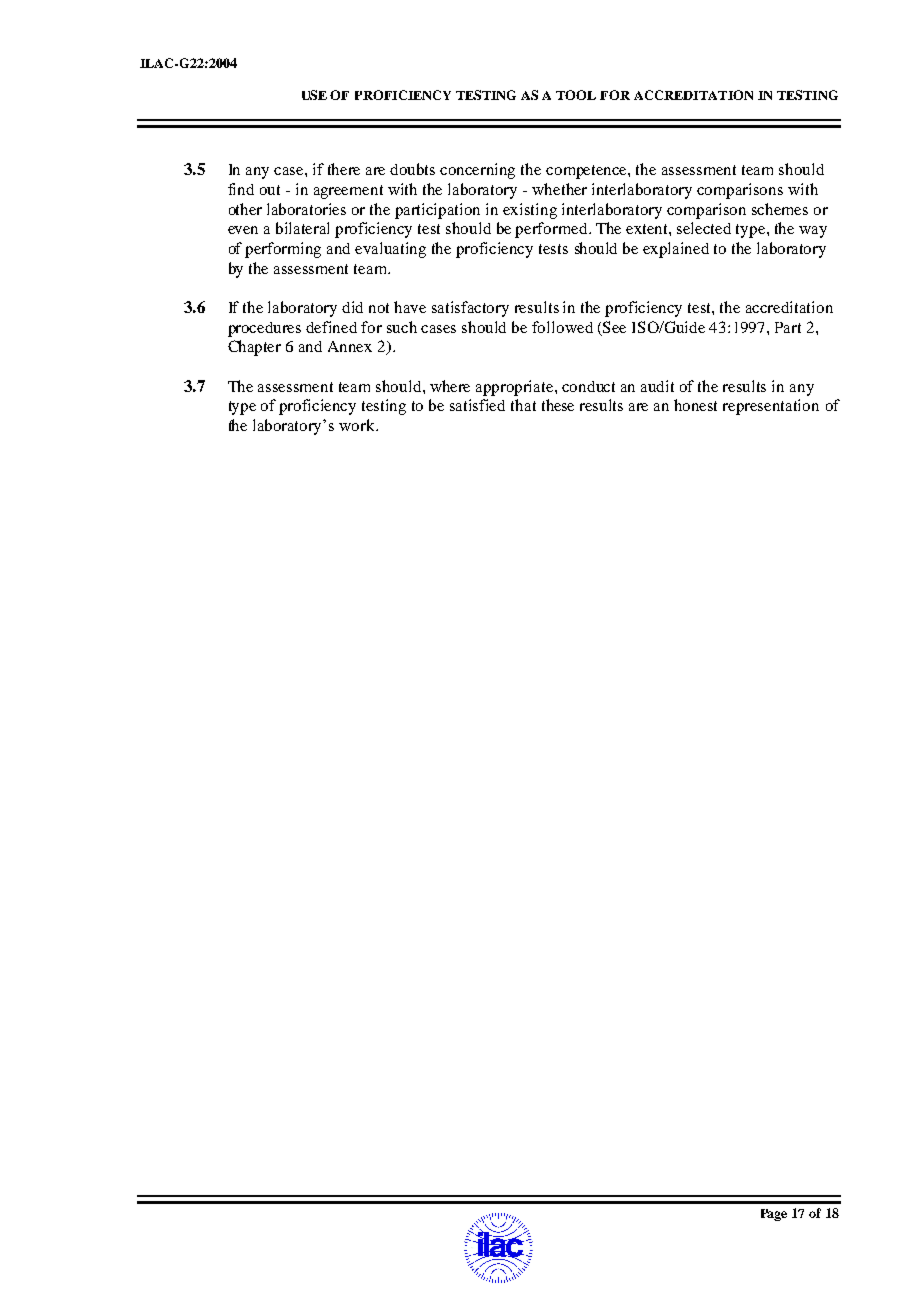  What do you see at coordinates (576, 95) in the screenshot?
I see `TOOL` at bounding box center [576, 95].
